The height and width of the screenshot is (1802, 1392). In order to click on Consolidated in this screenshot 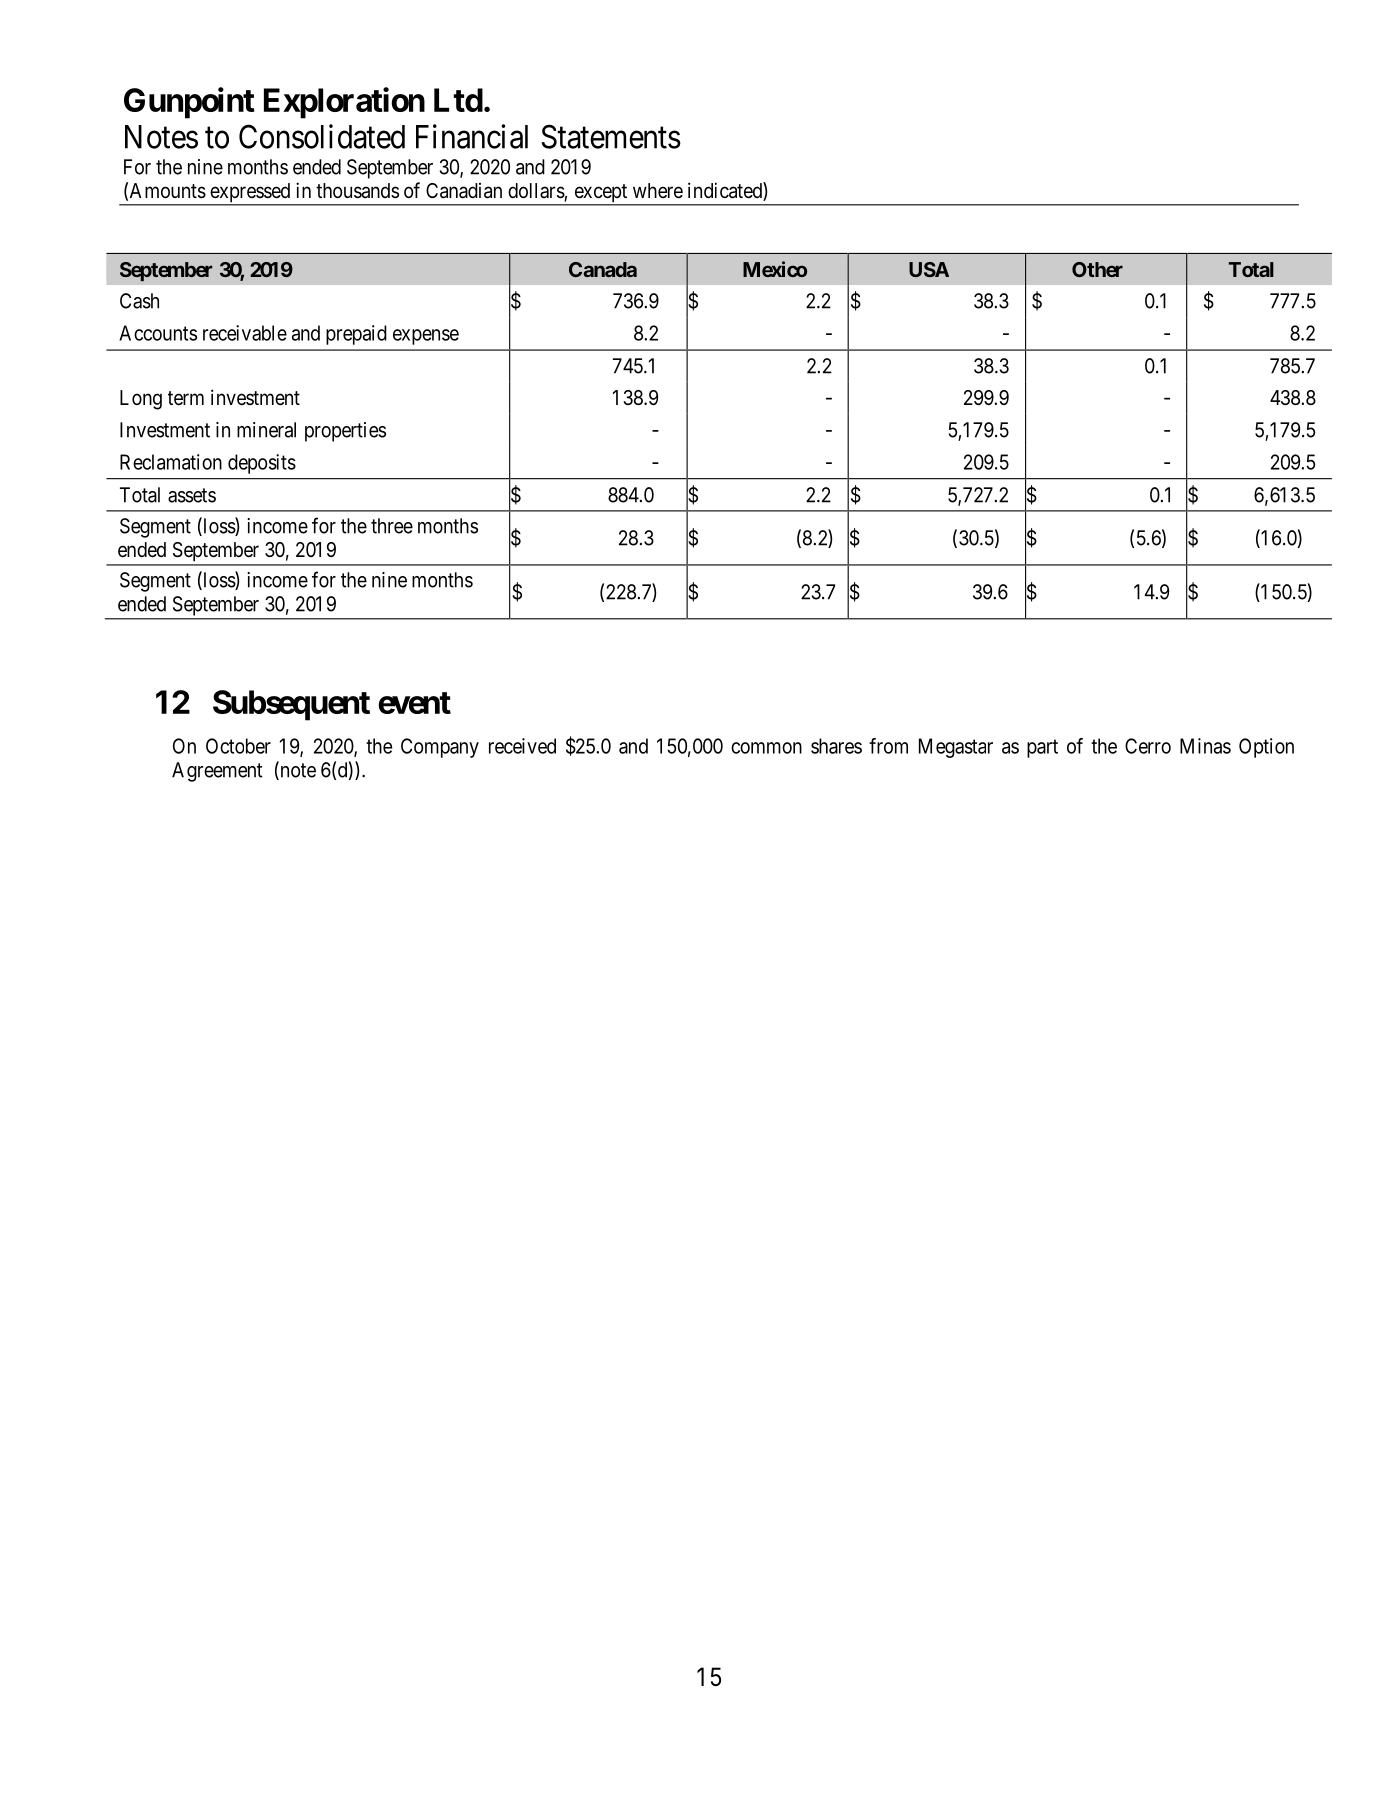, I will do `click(322, 136)`.
